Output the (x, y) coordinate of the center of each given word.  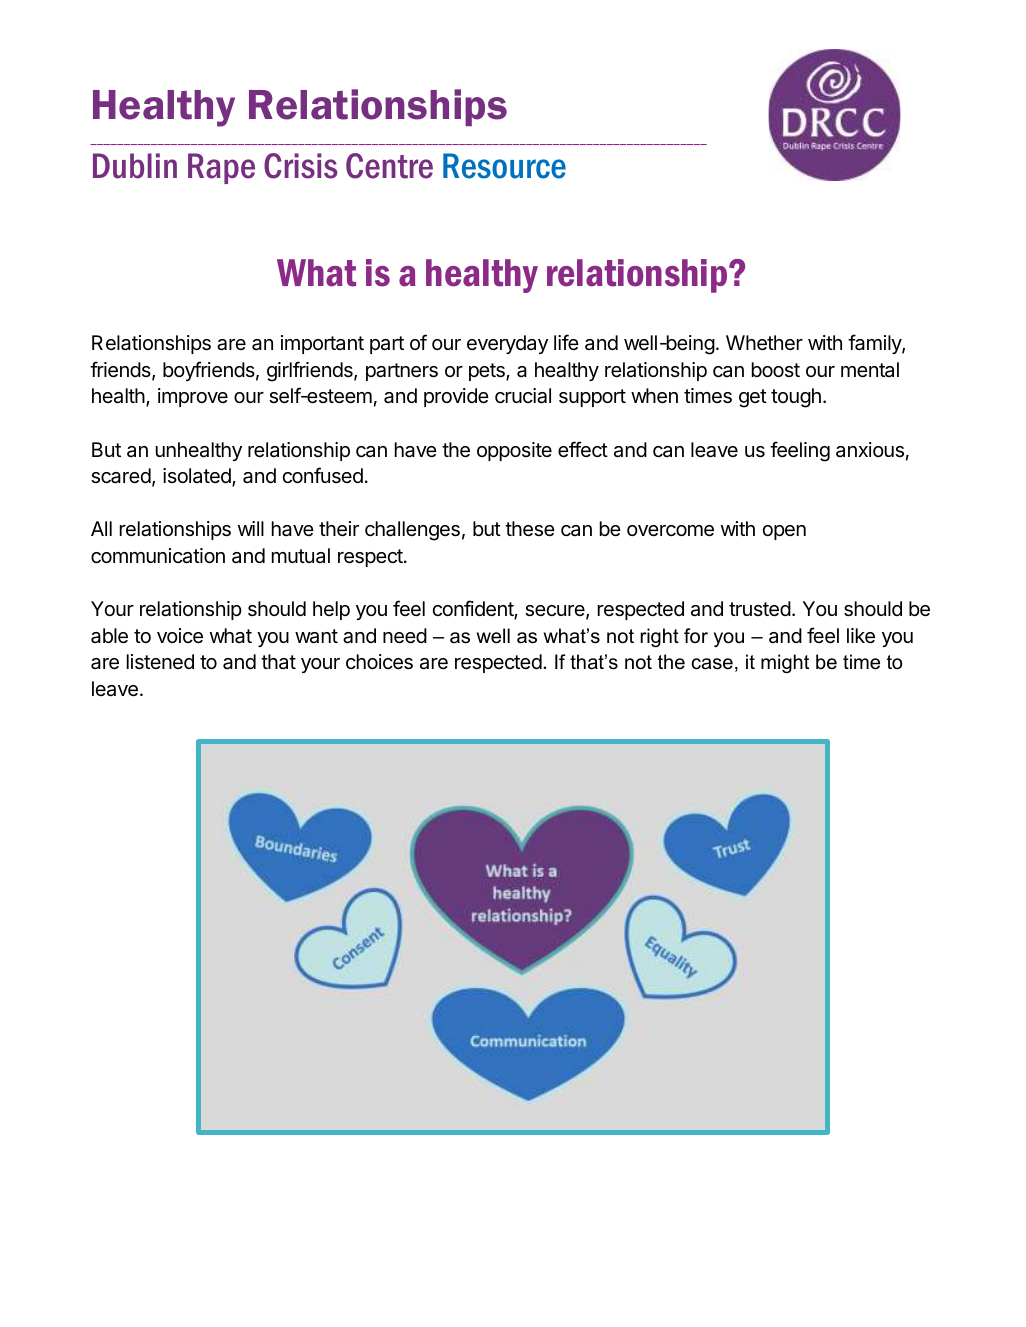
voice (180, 636)
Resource (504, 166)
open (784, 532)
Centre (389, 166)
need (405, 636)
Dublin (135, 166)
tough (796, 398)
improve (193, 397)
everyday (507, 344)
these (530, 529)
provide (456, 397)
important (322, 344)
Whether (764, 343)
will (251, 528)
